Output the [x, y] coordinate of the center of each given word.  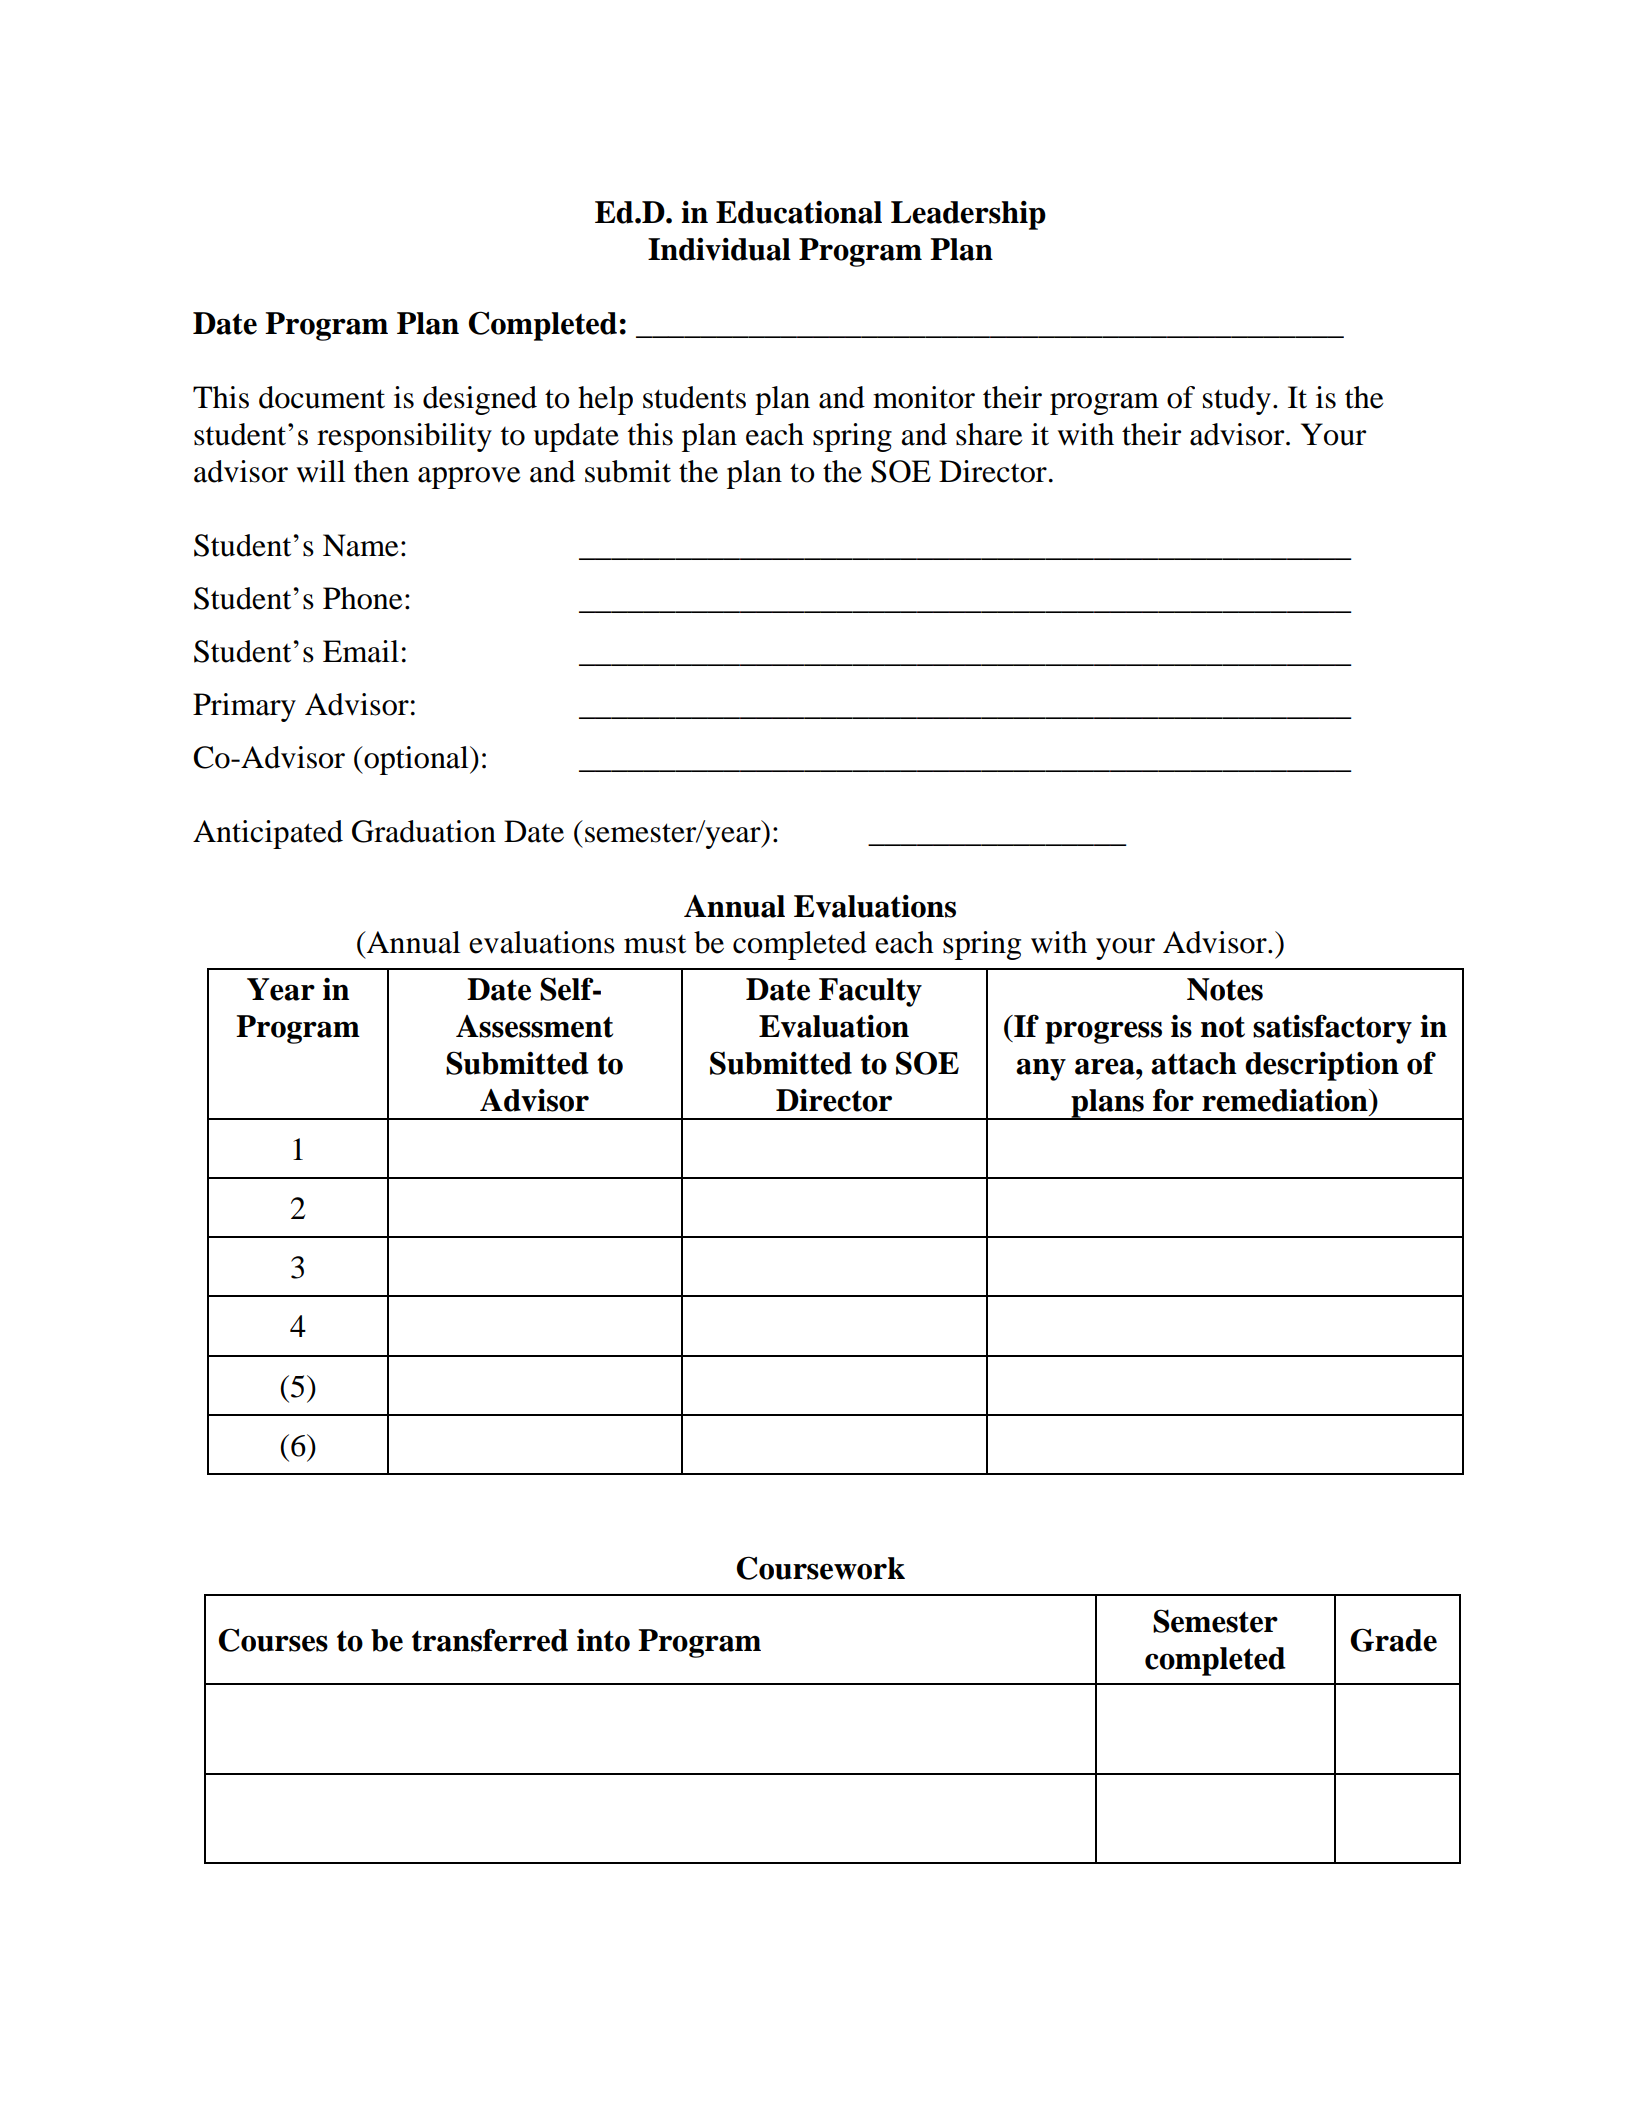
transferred [490, 1640]
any [1041, 1069]
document [322, 397]
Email [361, 651]
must [655, 944]
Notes [1225, 989]
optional [416, 760]
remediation [1286, 1100]
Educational [799, 212]
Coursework [820, 1568]
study [1237, 400]
